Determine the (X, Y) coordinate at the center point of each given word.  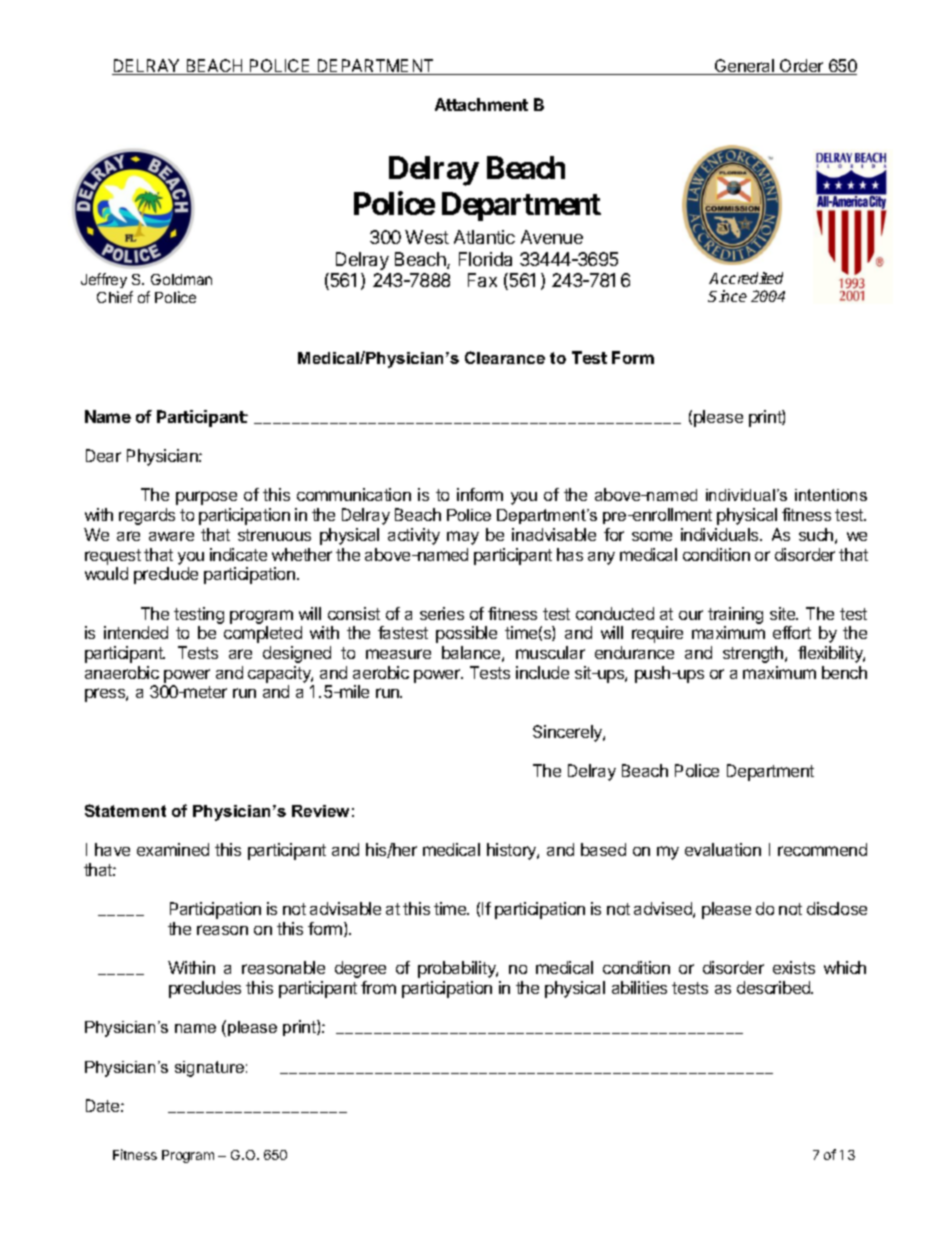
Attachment (481, 104)
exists (794, 967)
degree (360, 969)
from (378, 987)
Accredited (746, 278)
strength (754, 654)
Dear (103, 455)
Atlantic (484, 237)
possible (466, 634)
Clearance (505, 357)
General (744, 67)
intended (136, 632)
